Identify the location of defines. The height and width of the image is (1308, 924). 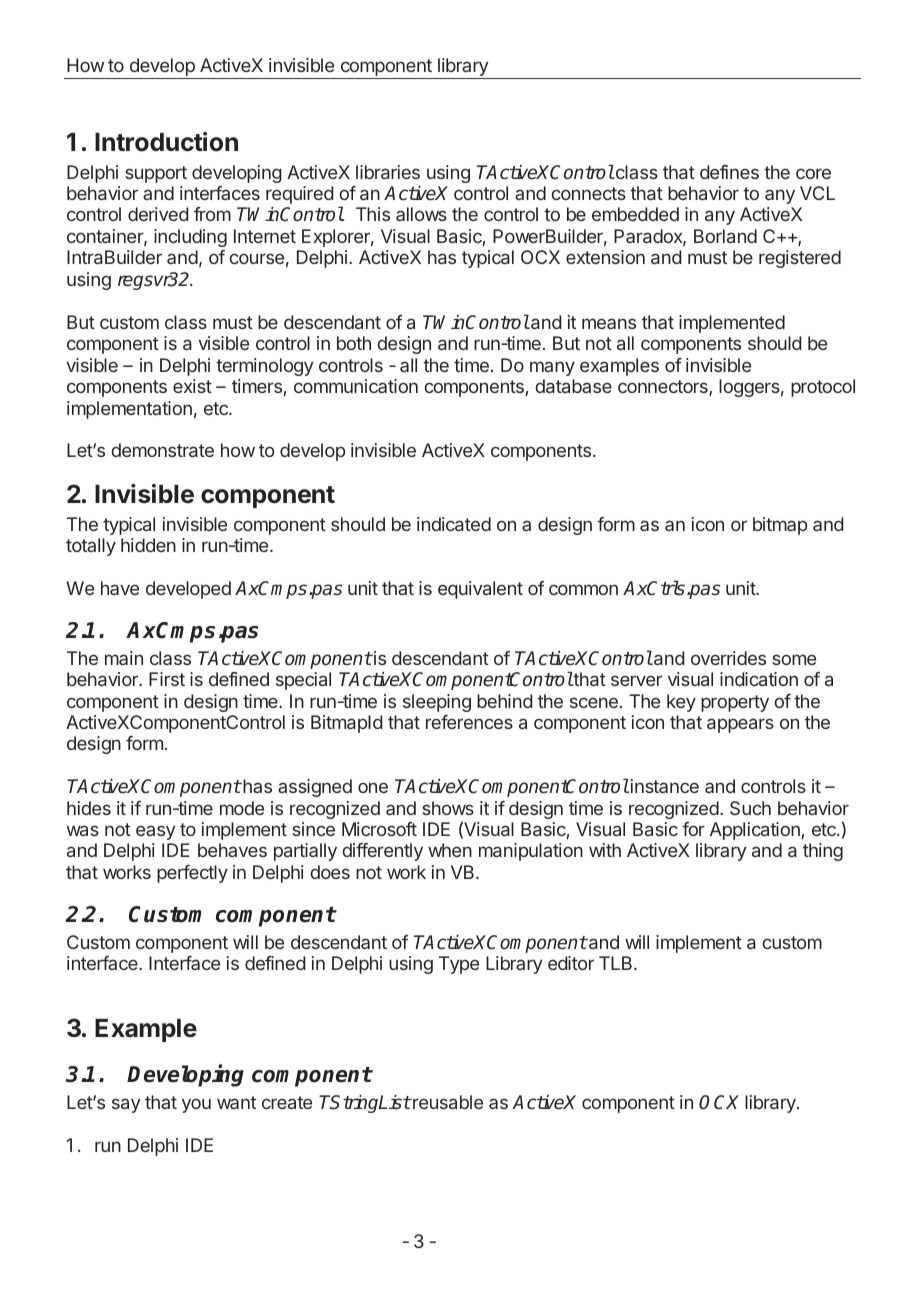
(729, 172).
